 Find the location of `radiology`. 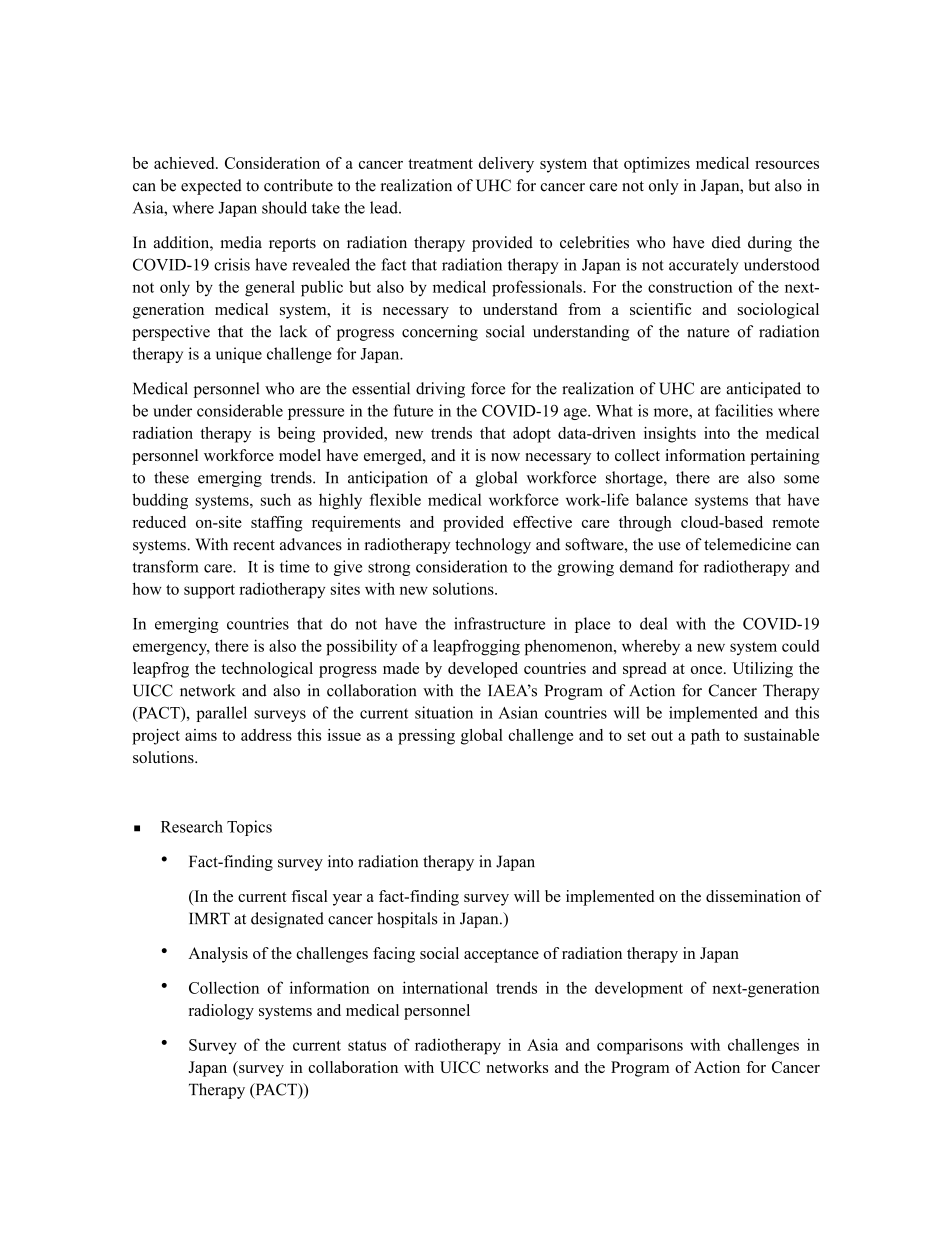

radiology is located at coordinates (221, 1012).
